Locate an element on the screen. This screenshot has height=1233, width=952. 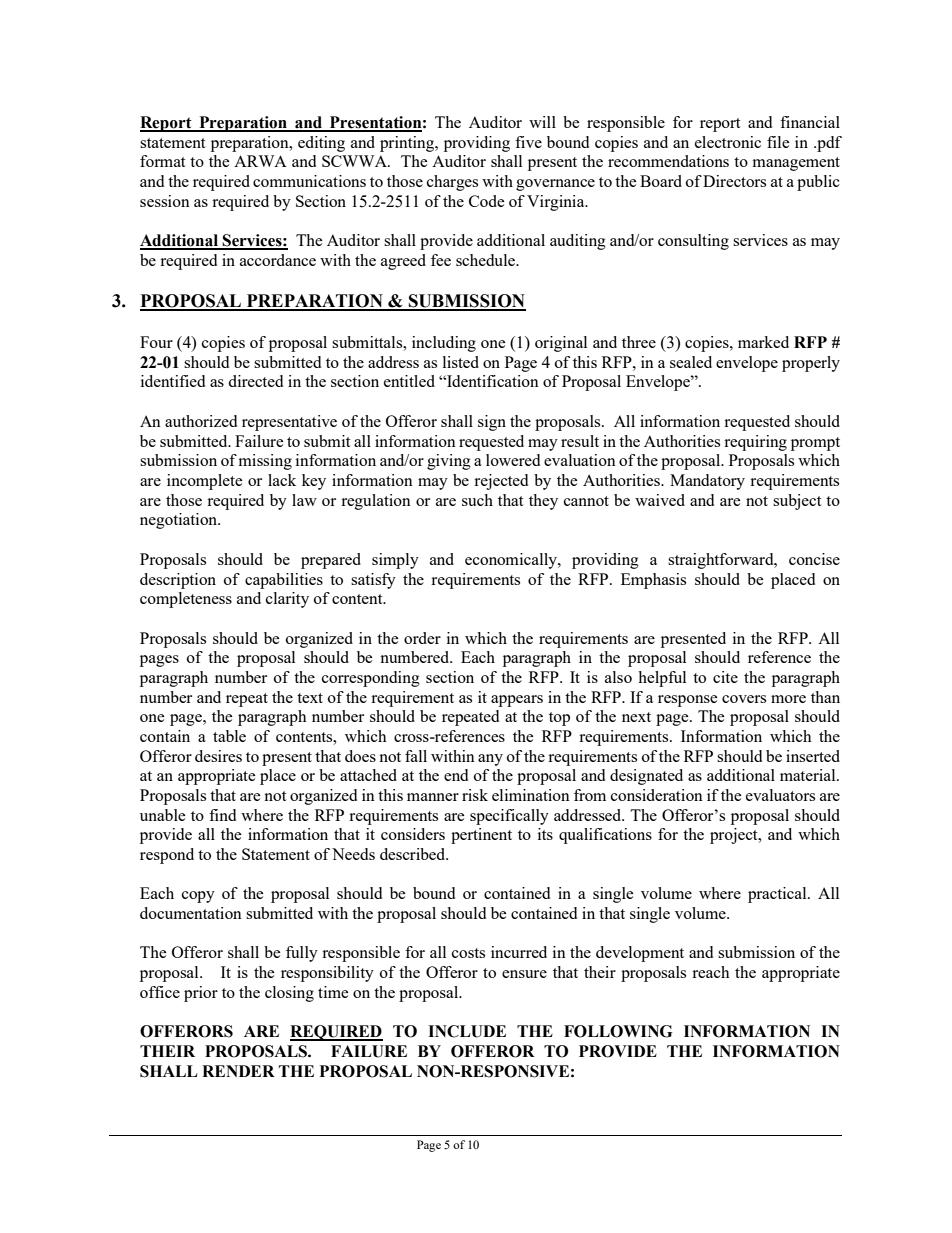
communications is located at coordinates (309, 181).
